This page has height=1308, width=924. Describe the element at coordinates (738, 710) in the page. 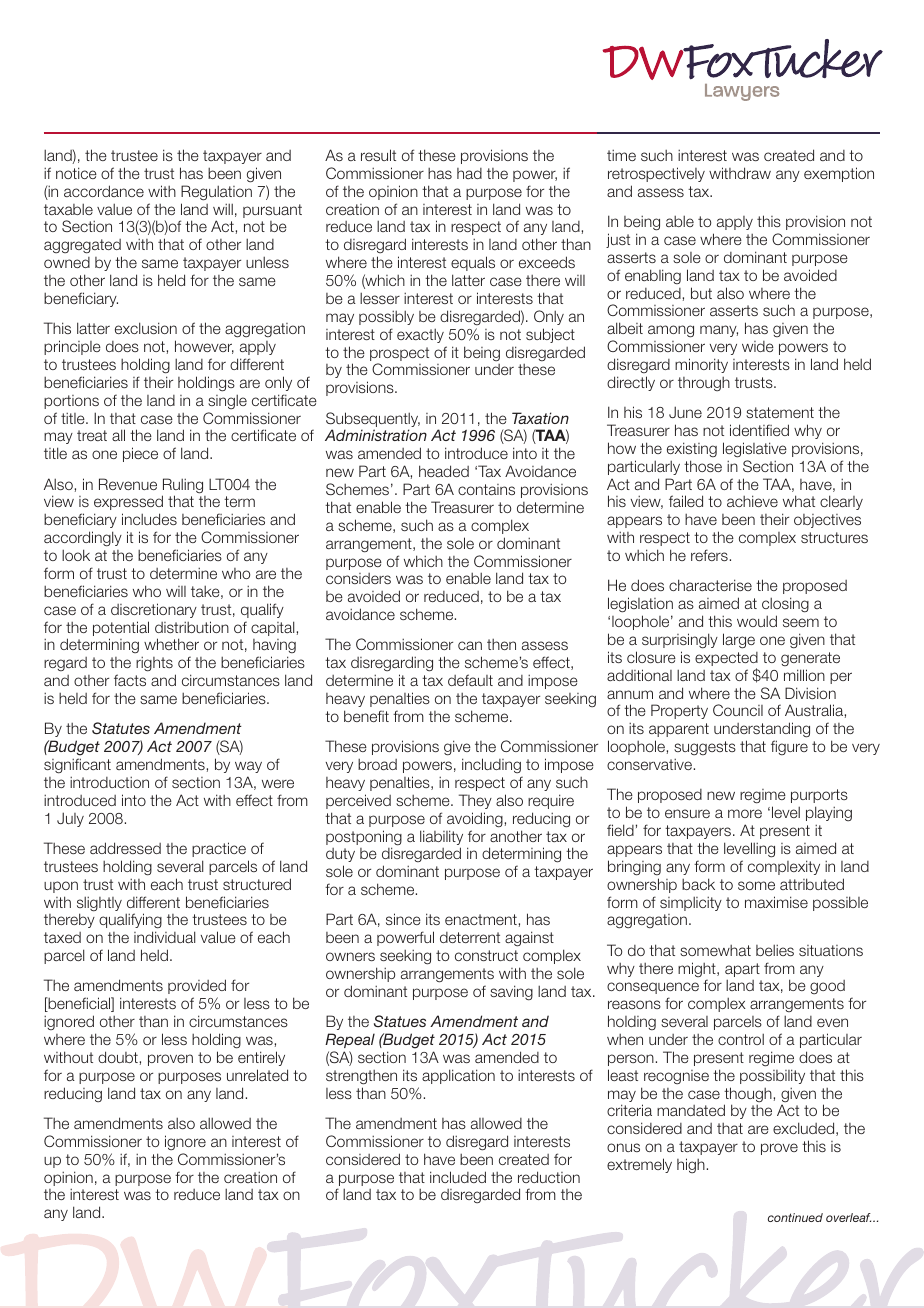

I see `Council` at that location.
